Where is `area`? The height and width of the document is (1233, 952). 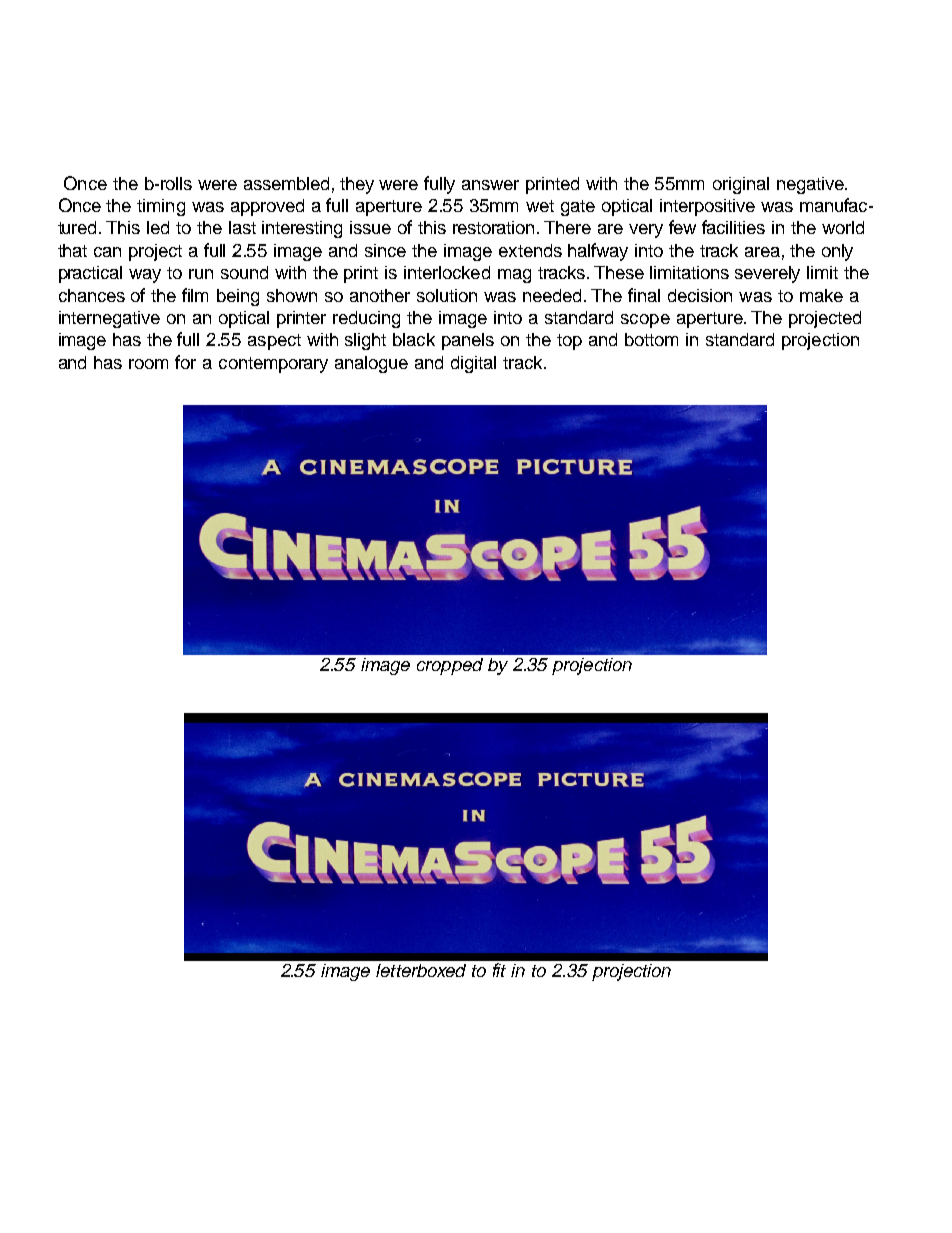
area is located at coordinates (762, 252).
